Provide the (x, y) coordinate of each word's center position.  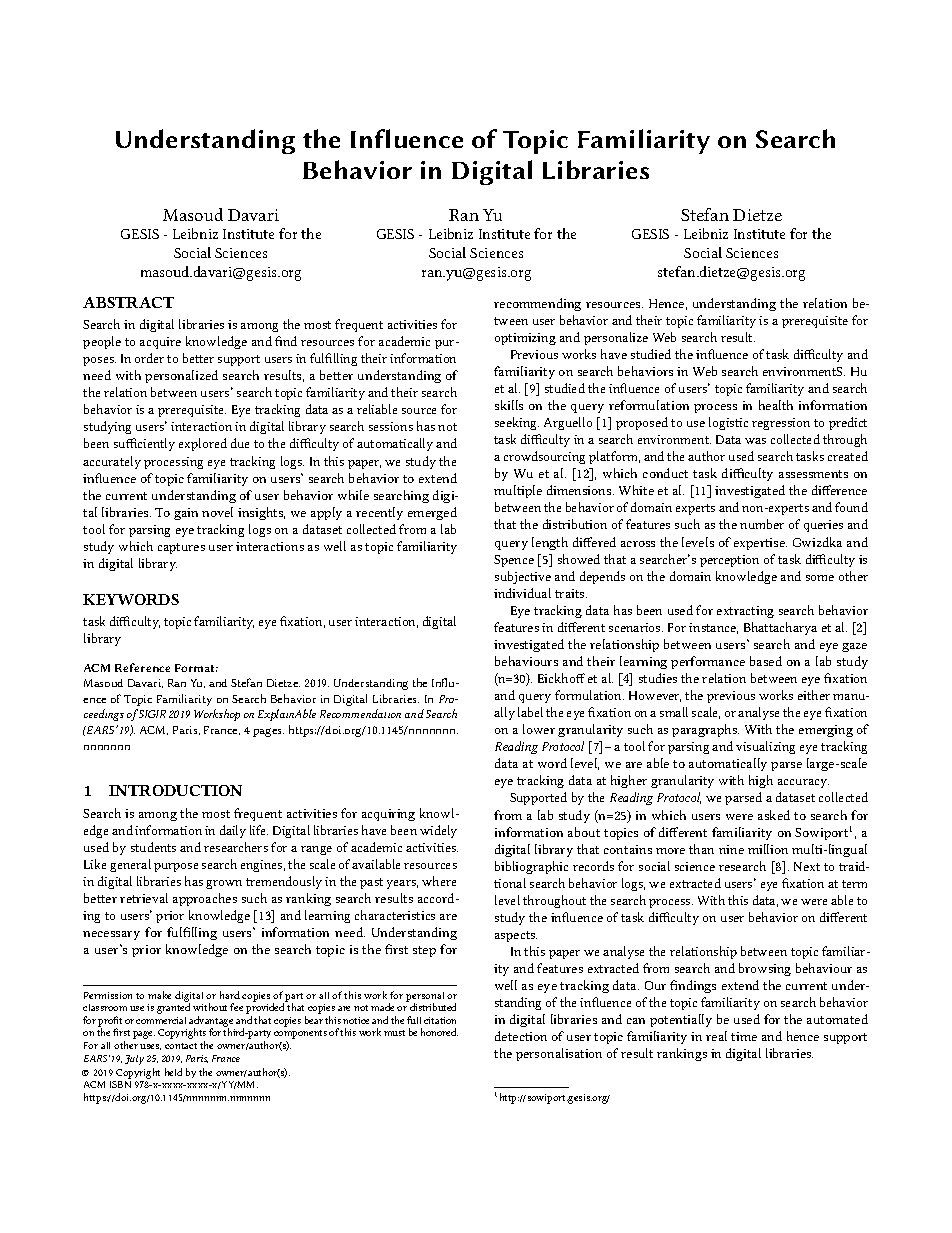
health (776, 405)
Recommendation (360, 713)
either (814, 695)
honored (439, 1032)
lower (539, 729)
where (439, 881)
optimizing (525, 339)
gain (186, 514)
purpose (176, 867)
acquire (160, 343)
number (762, 524)
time (744, 1036)
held (173, 1072)
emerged (432, 513)
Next (807, 866)
